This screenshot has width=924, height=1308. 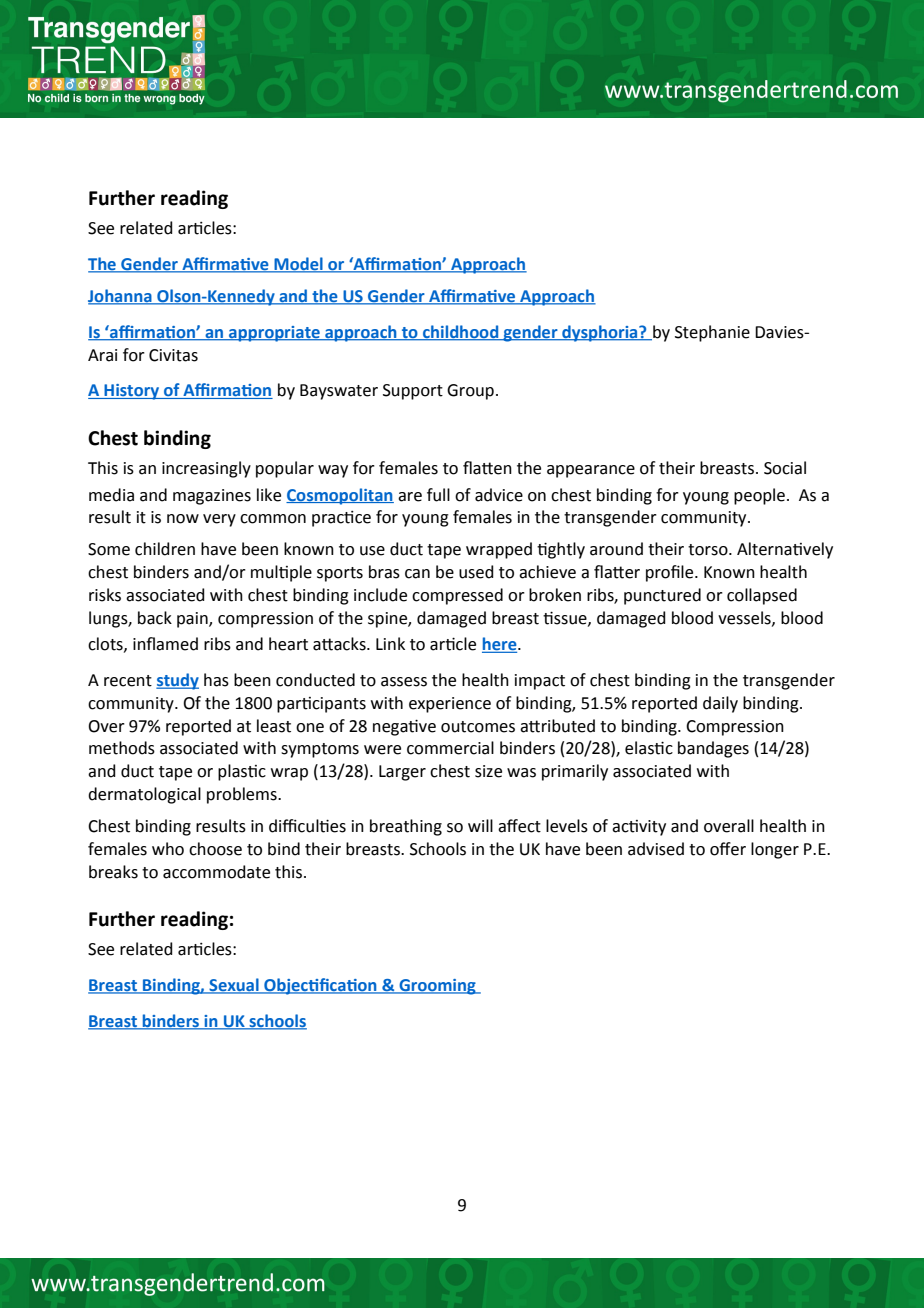 What do you see at coordinates (450, 748) in the screenshot?
I see `commercial` at bounding box center [450, 748].
